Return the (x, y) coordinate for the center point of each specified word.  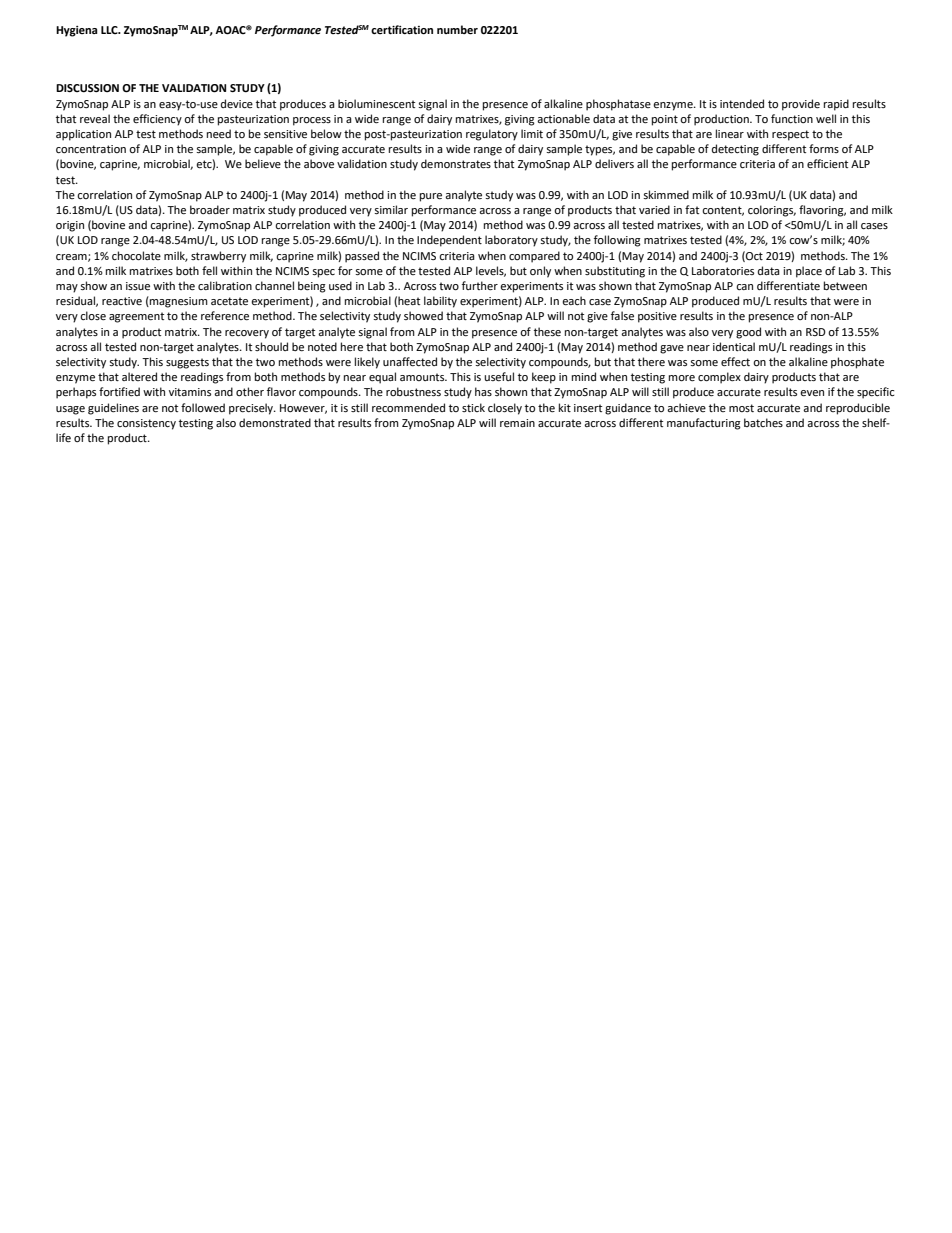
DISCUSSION (87, 88)
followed (203, 408)
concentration (91, 149)
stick (473, 407)
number (457, 30)
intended (742, 104)
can (744, 287)
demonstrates (456, 164)
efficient (827, 164)
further (480, 286)
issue (138, 286)
